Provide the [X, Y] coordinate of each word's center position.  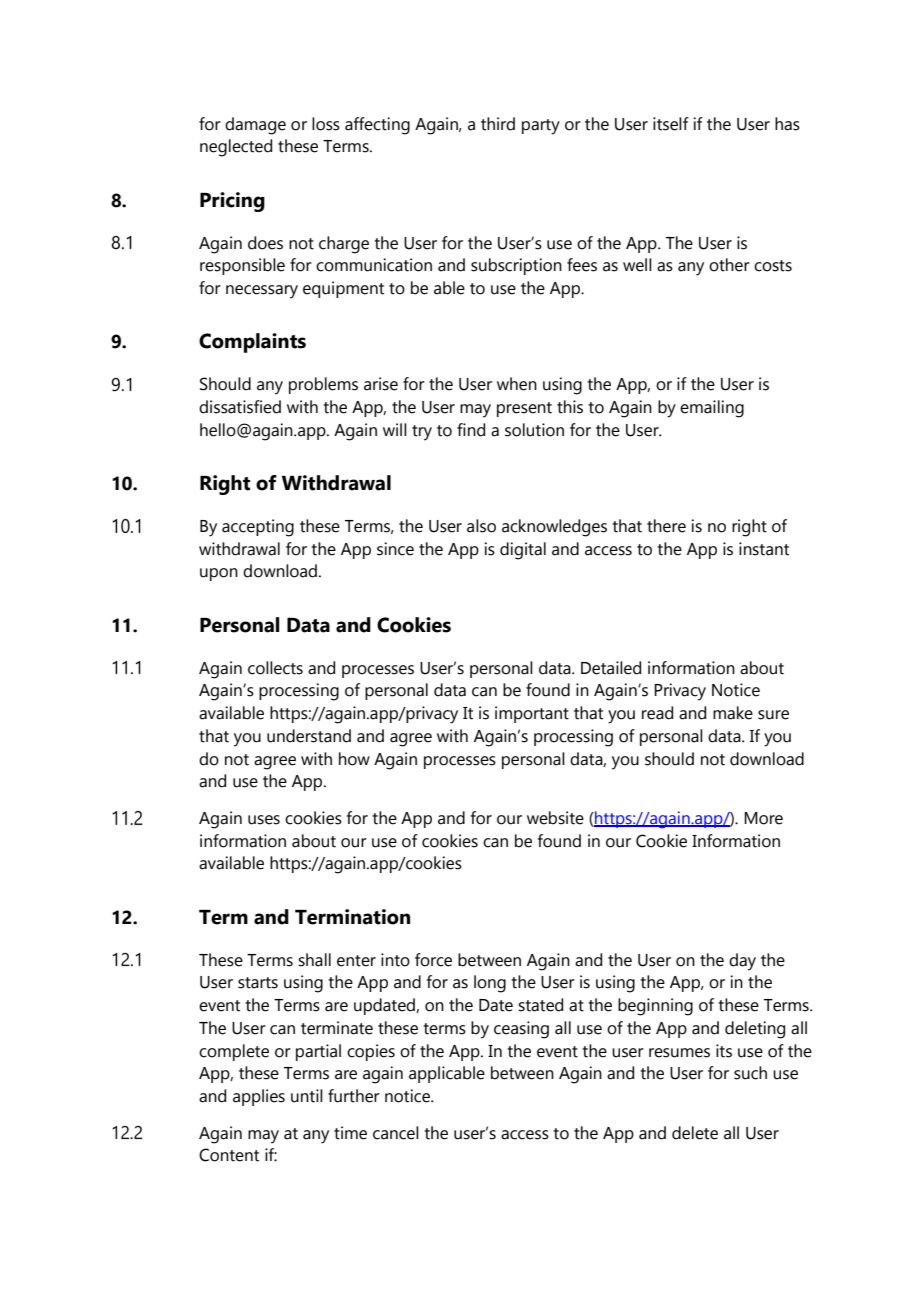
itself [671, 124]
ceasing [521, 1030]
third [498, 124]
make [733, 713]
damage [255, 126]
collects [275, 668]
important [532, 714]
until [307, 1096]
